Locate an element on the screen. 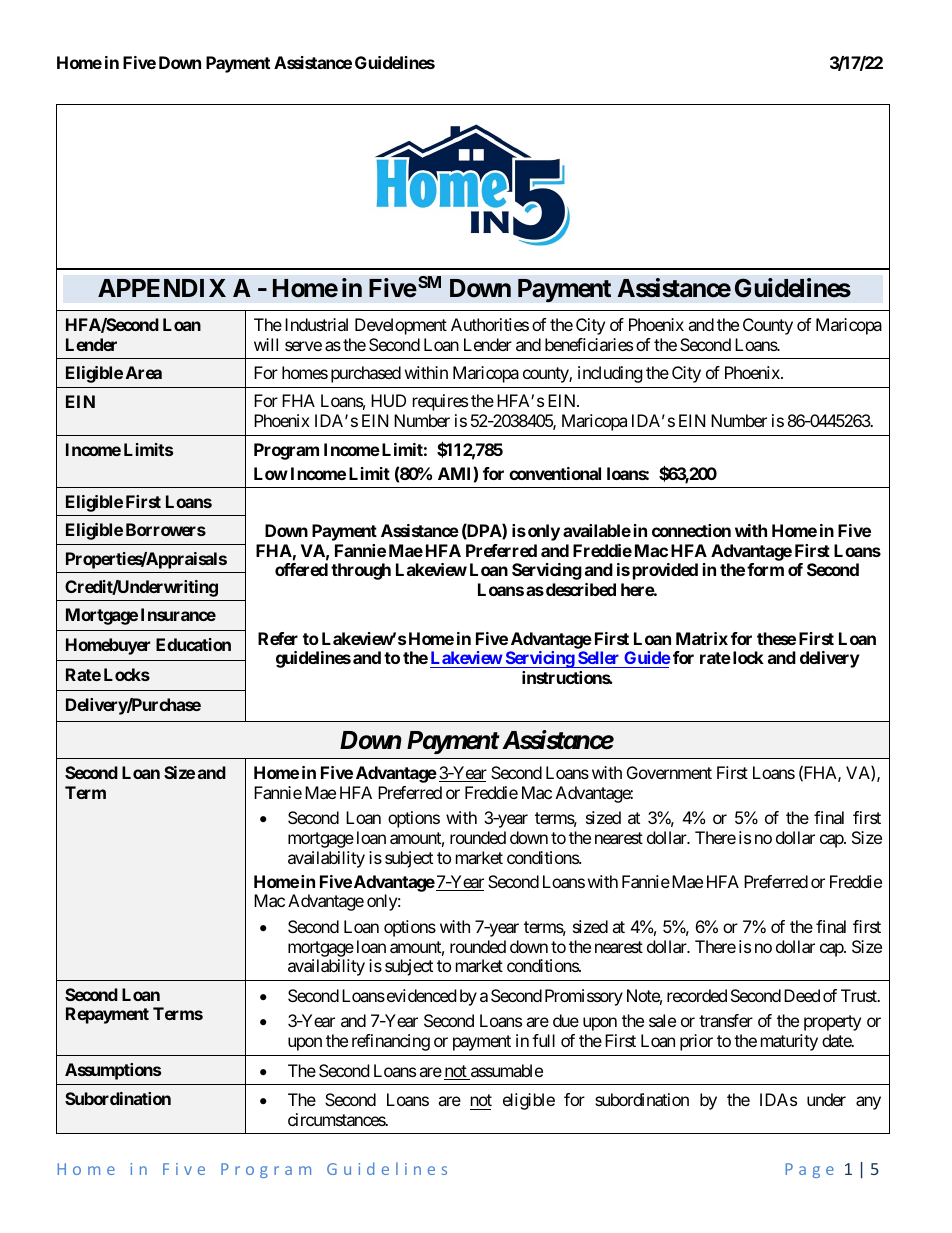  Deed is located at coordinates (802, 995).
